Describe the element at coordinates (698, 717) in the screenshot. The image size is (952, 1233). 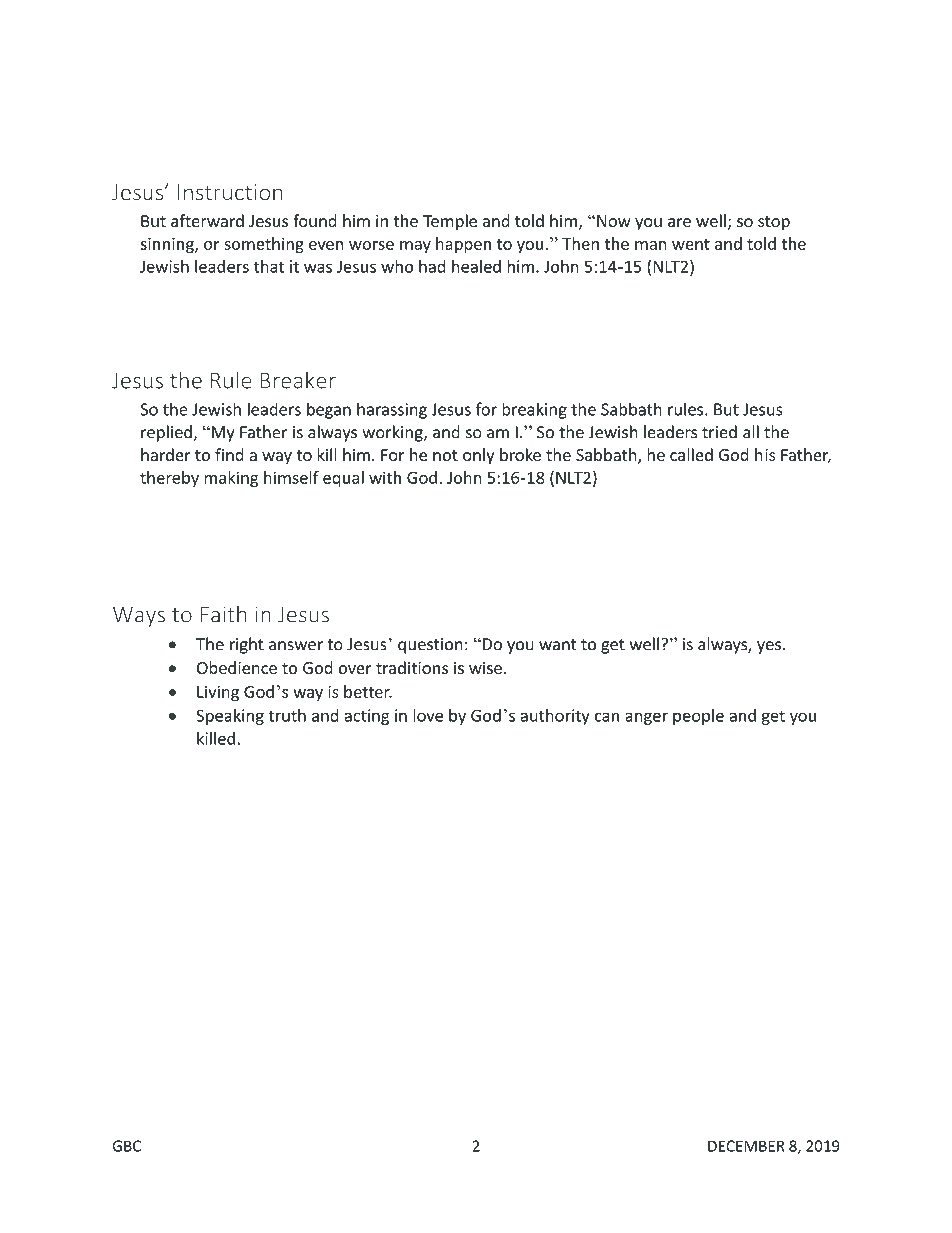
I see `people` at that location.
